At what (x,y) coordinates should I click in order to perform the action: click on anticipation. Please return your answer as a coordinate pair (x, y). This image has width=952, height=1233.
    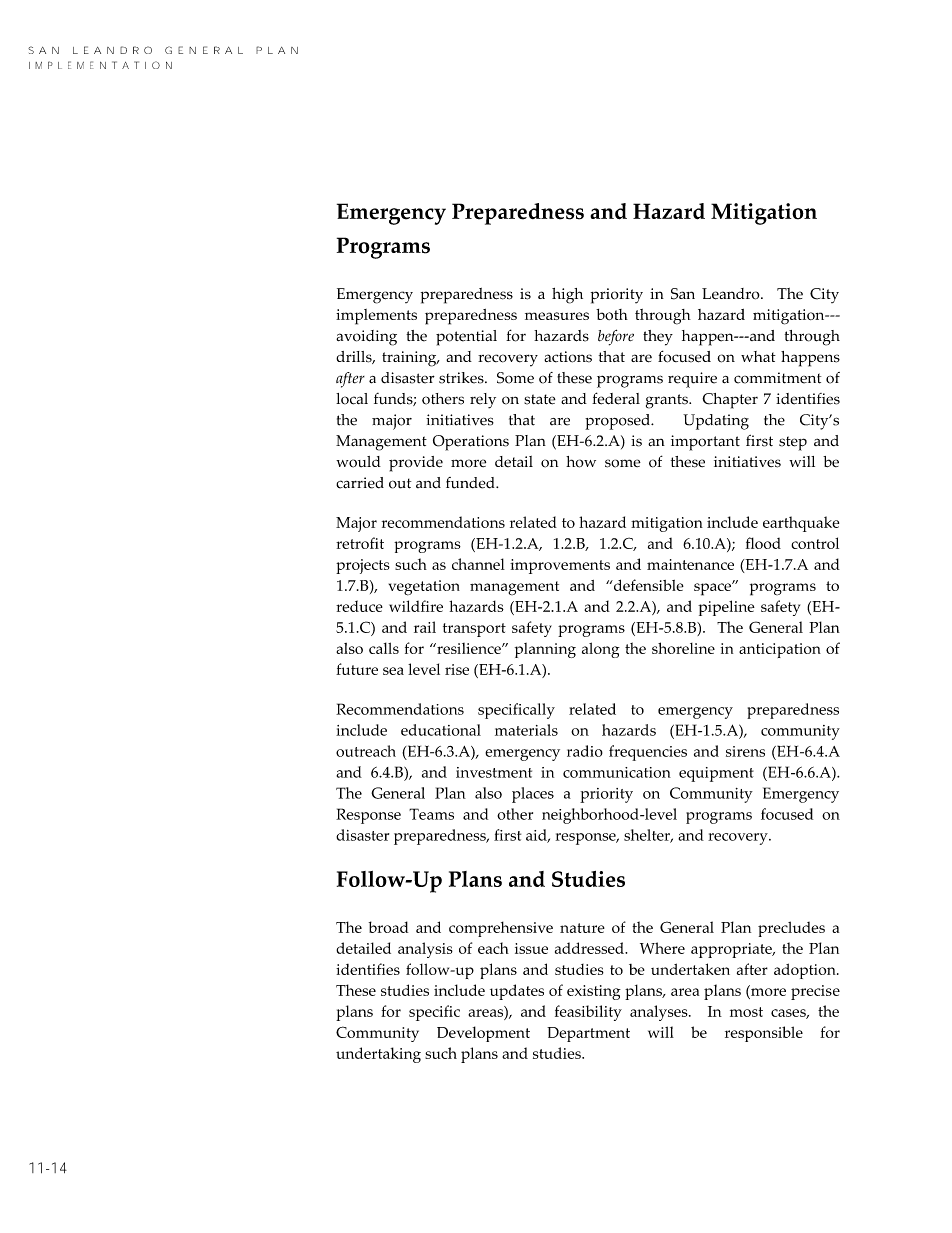
    Looking at the image, I should click on (780, 650).
